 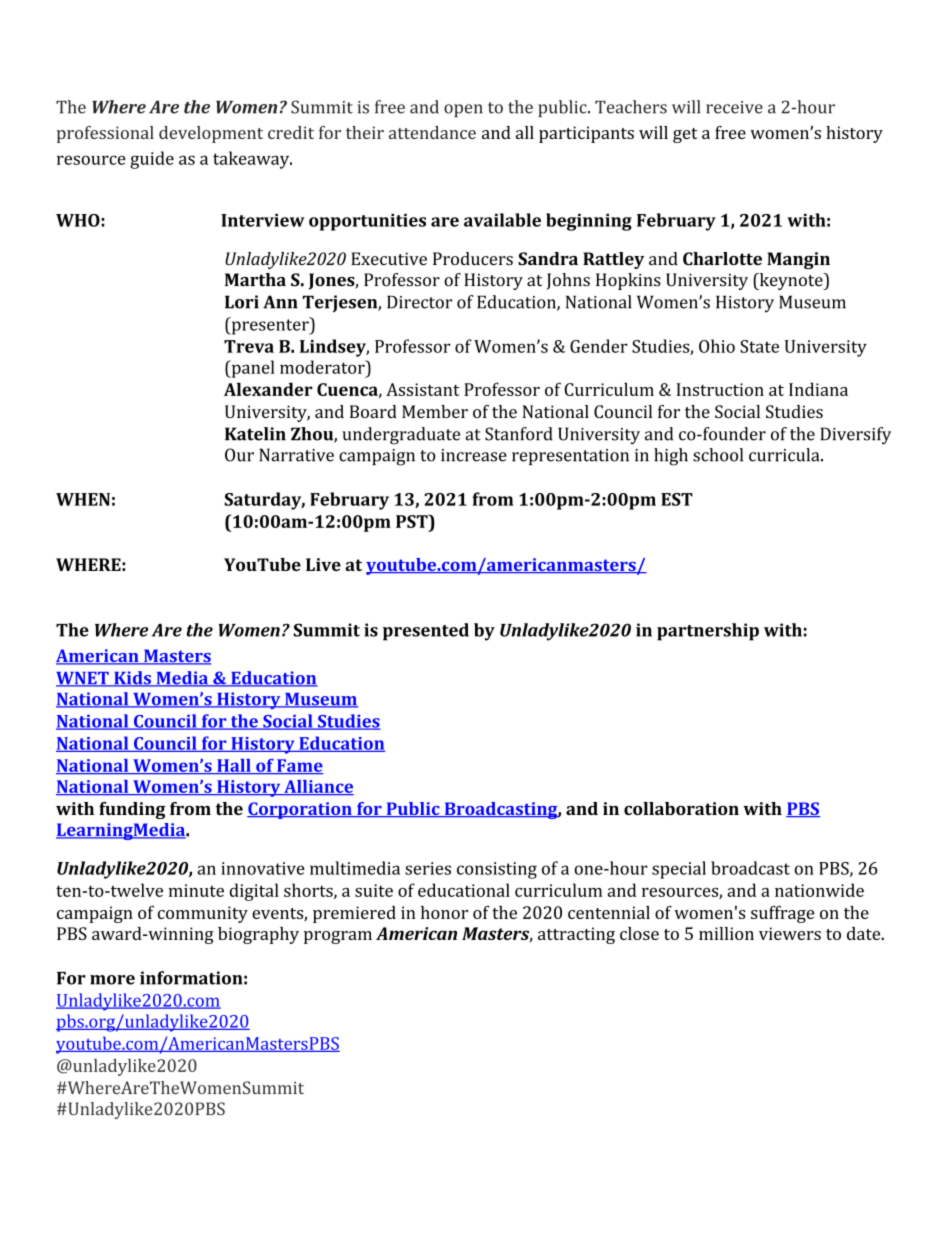 What do you see at coordinates (234, 766) in the image?
I see `Hall` at bounding box center [234, 766].
